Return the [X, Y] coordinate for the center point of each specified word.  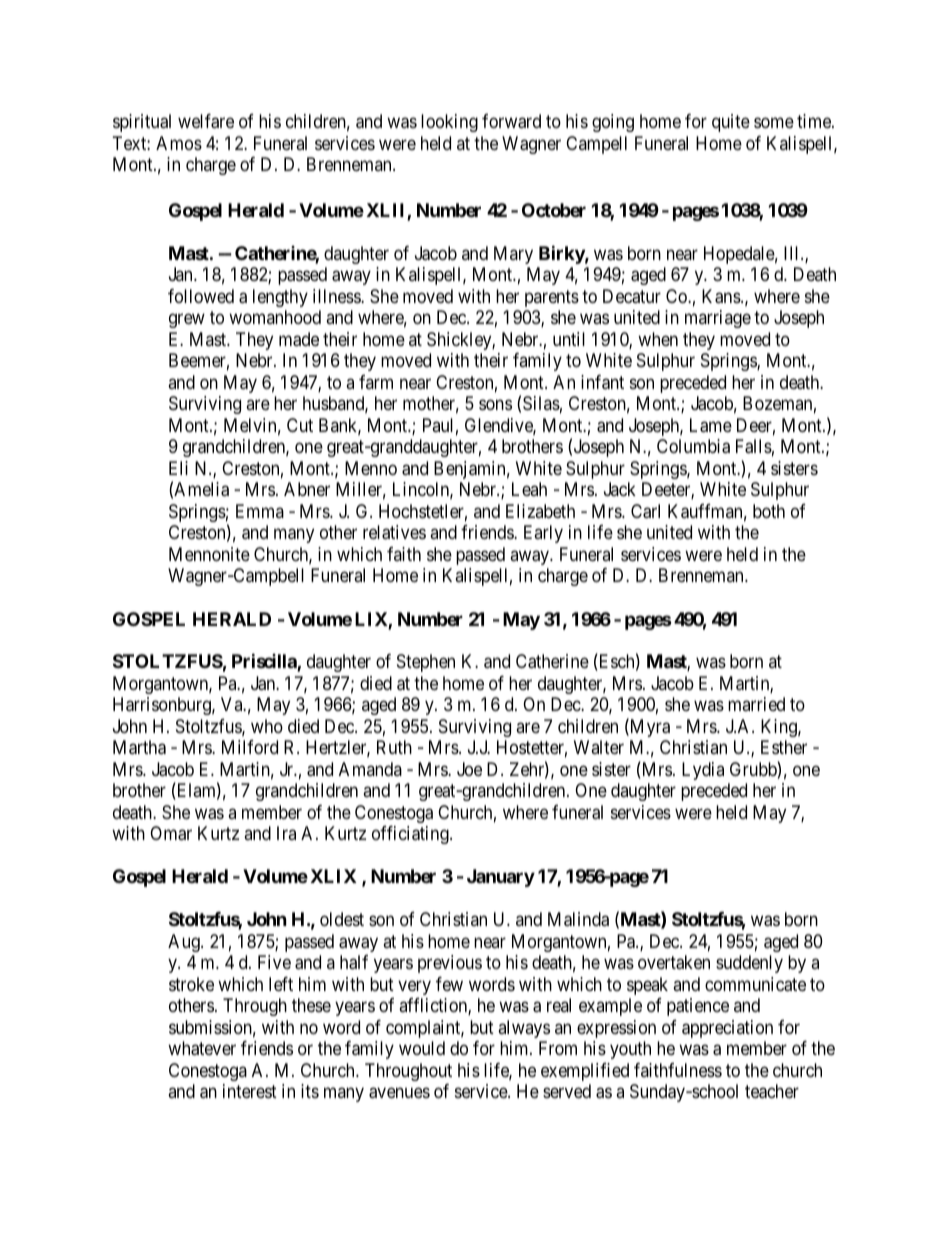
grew [187, 321]
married [756, 704]
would [422, 1048]
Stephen [426, 663]
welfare [206, 121]
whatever [202, 1048]
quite [731, 123]
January [501, 878]
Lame [711, 425]
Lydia [703, 771]
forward [511, 121]
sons [495, 405]
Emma [260, 511]
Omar [171, 833]
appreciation [727, 1029]
